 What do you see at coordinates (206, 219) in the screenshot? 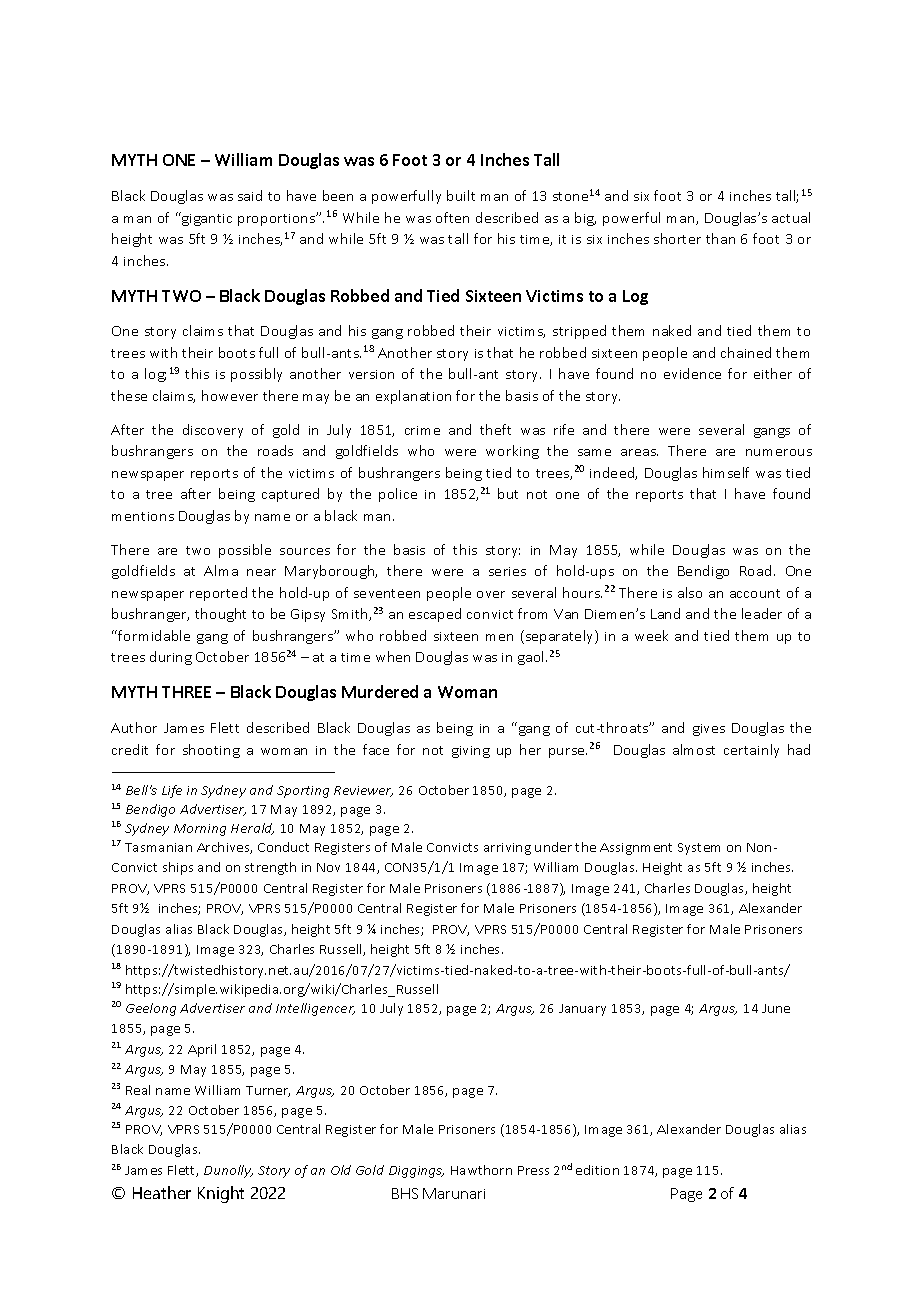
I see `gigantic` at bounding box center [206, 219].
